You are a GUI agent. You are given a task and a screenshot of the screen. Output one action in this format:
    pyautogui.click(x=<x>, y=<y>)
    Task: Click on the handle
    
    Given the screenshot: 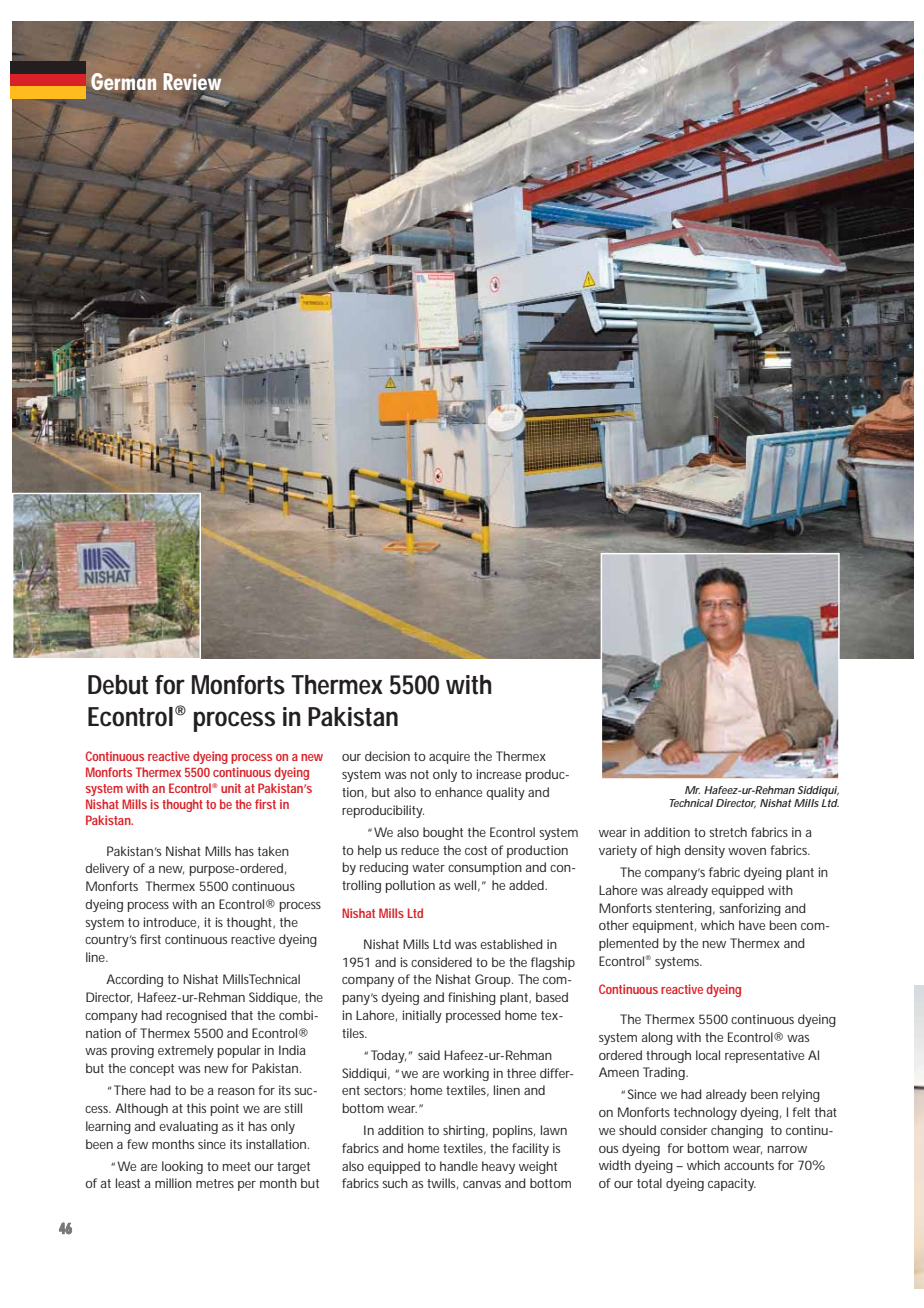 What is the action you would take?
    pyautogui.click(x=459, y=1166)
